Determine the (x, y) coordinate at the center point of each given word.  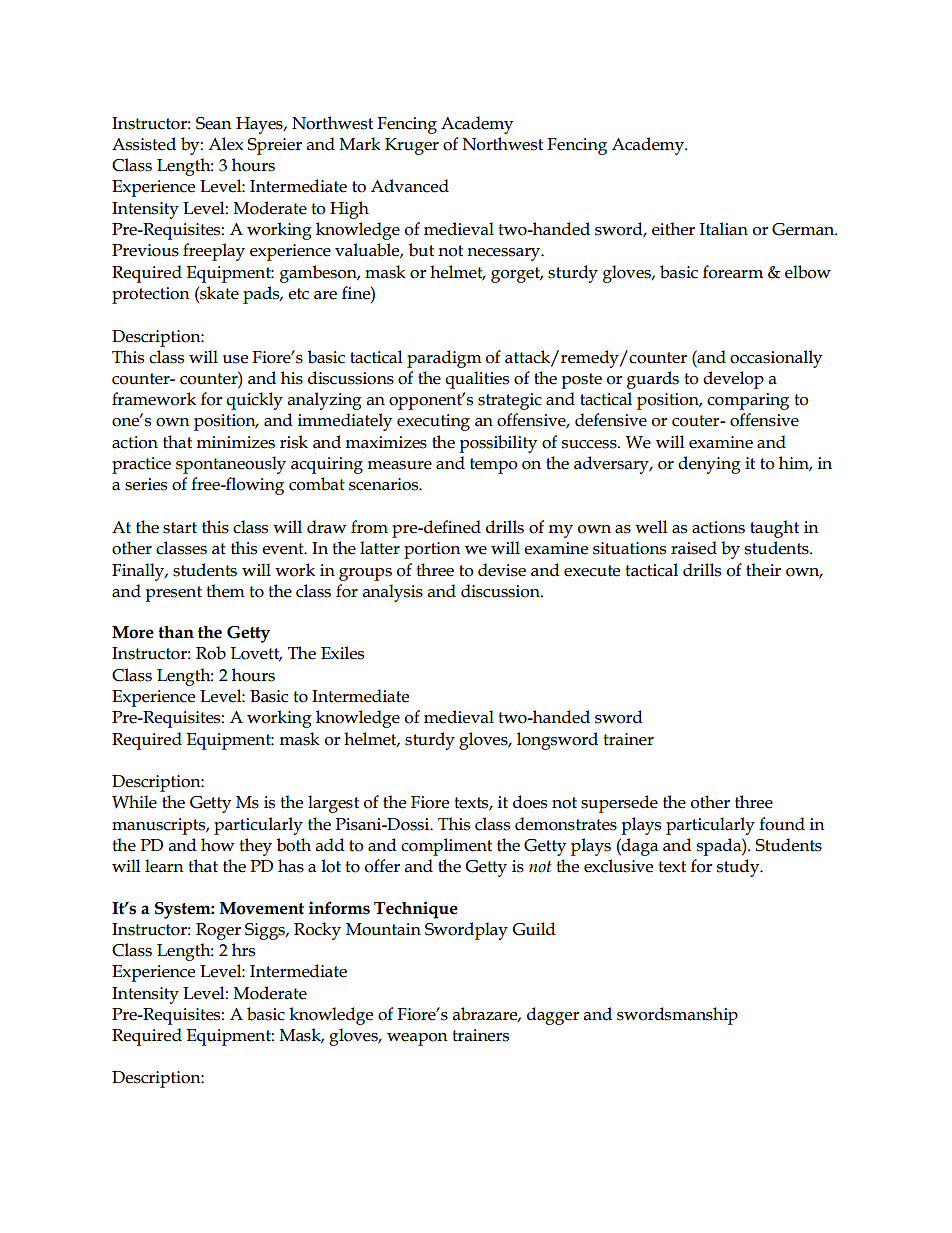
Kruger (412, 146)
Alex (225, 144)
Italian (724, 229)
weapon (417, 1039)
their (763, 570)
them (225, 591)
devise (502, 570)
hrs (243, 950)
